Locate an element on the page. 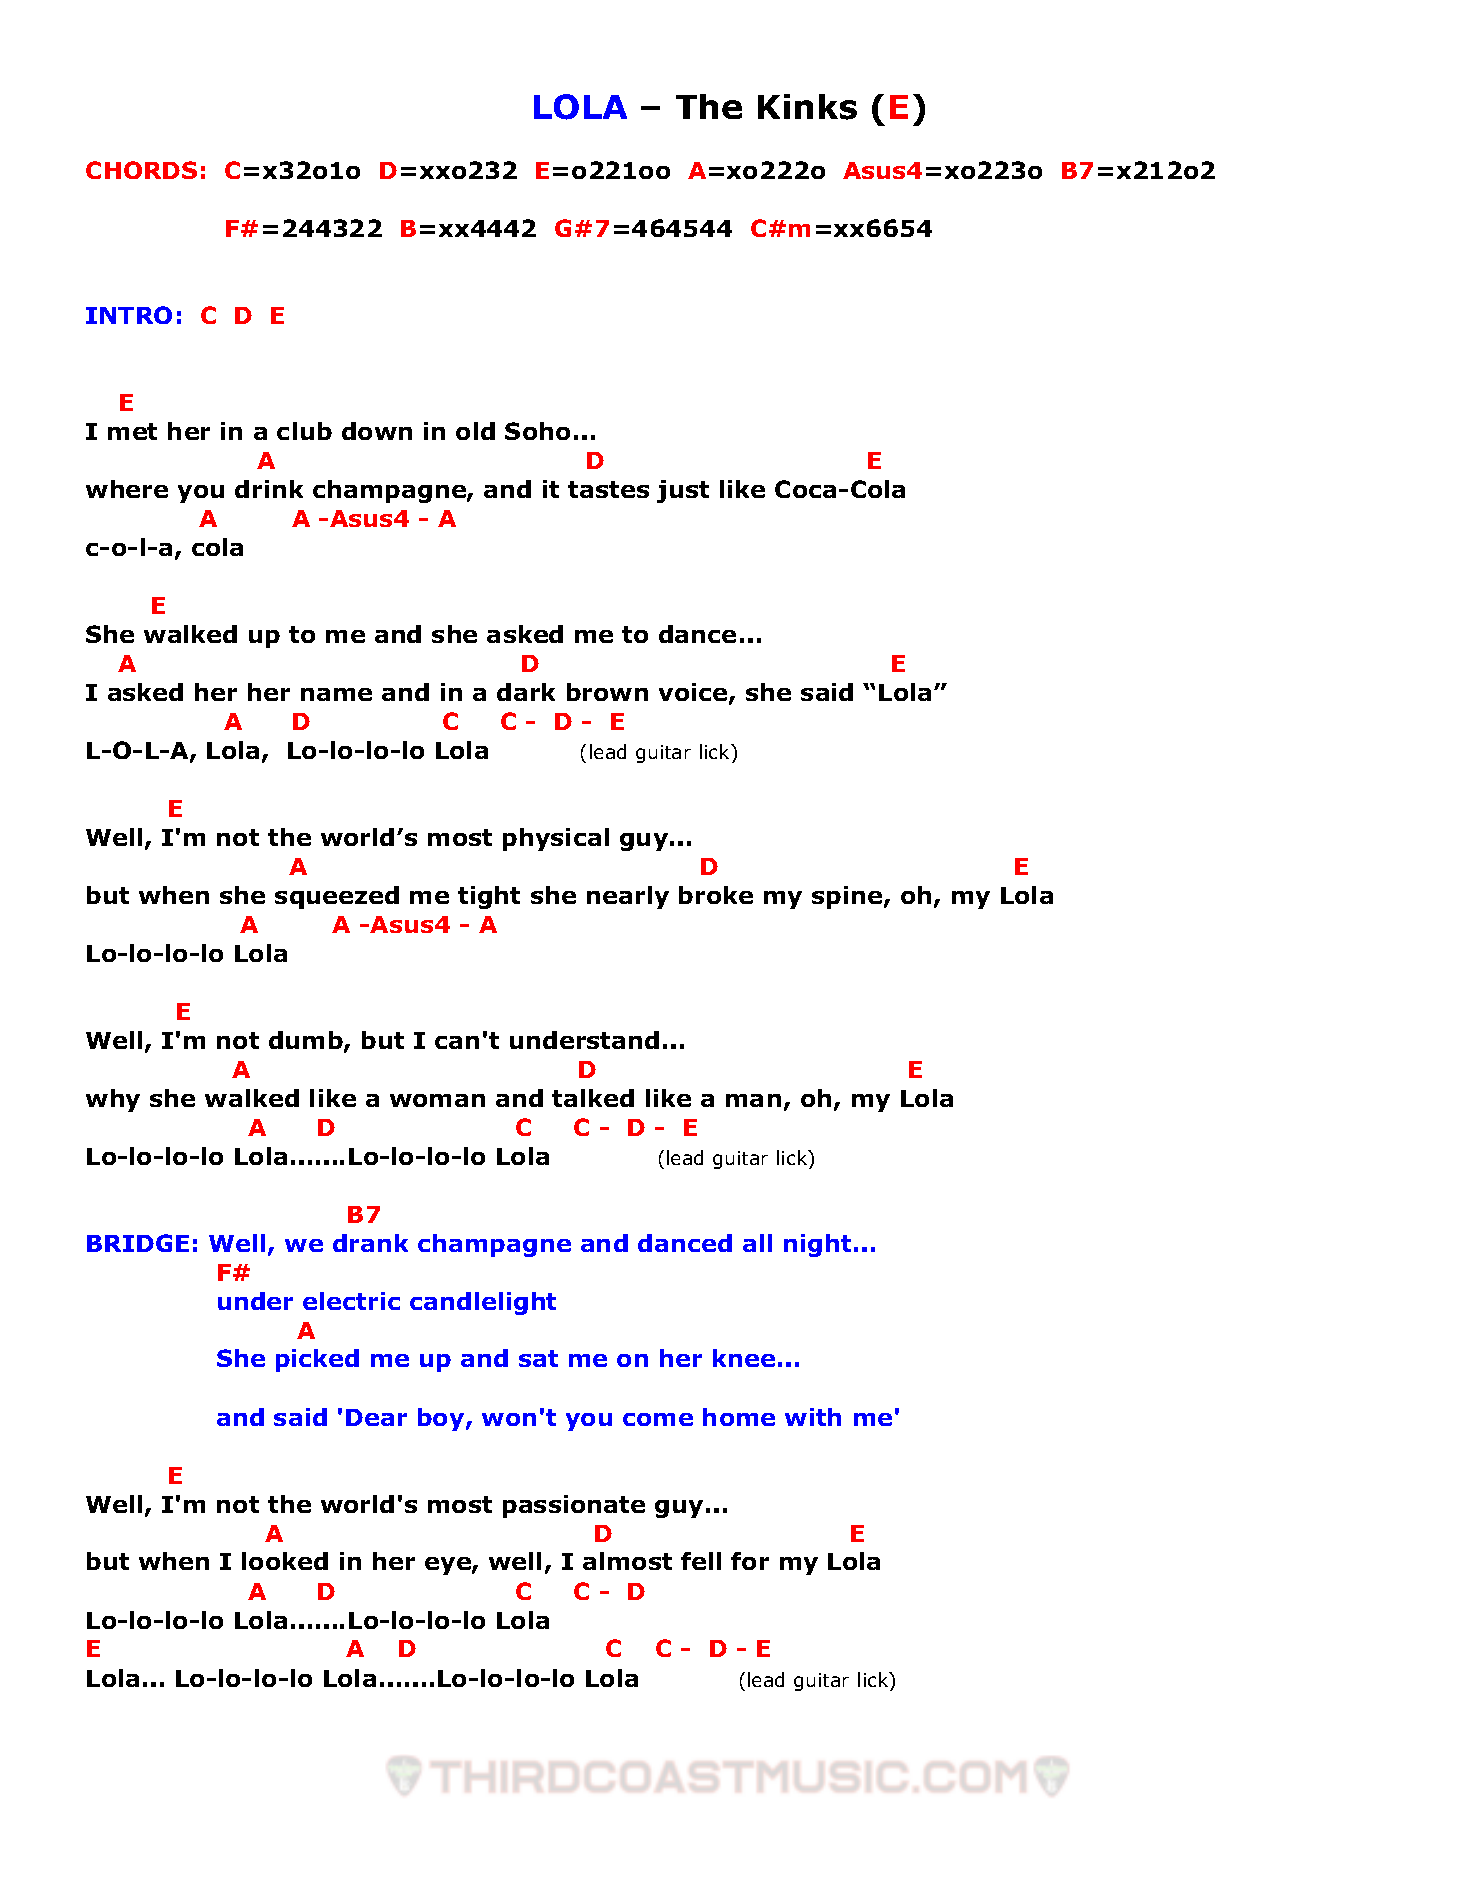 This document has width=1460, height=1889. BRIDGE is located at coordinates (138, 1243).
